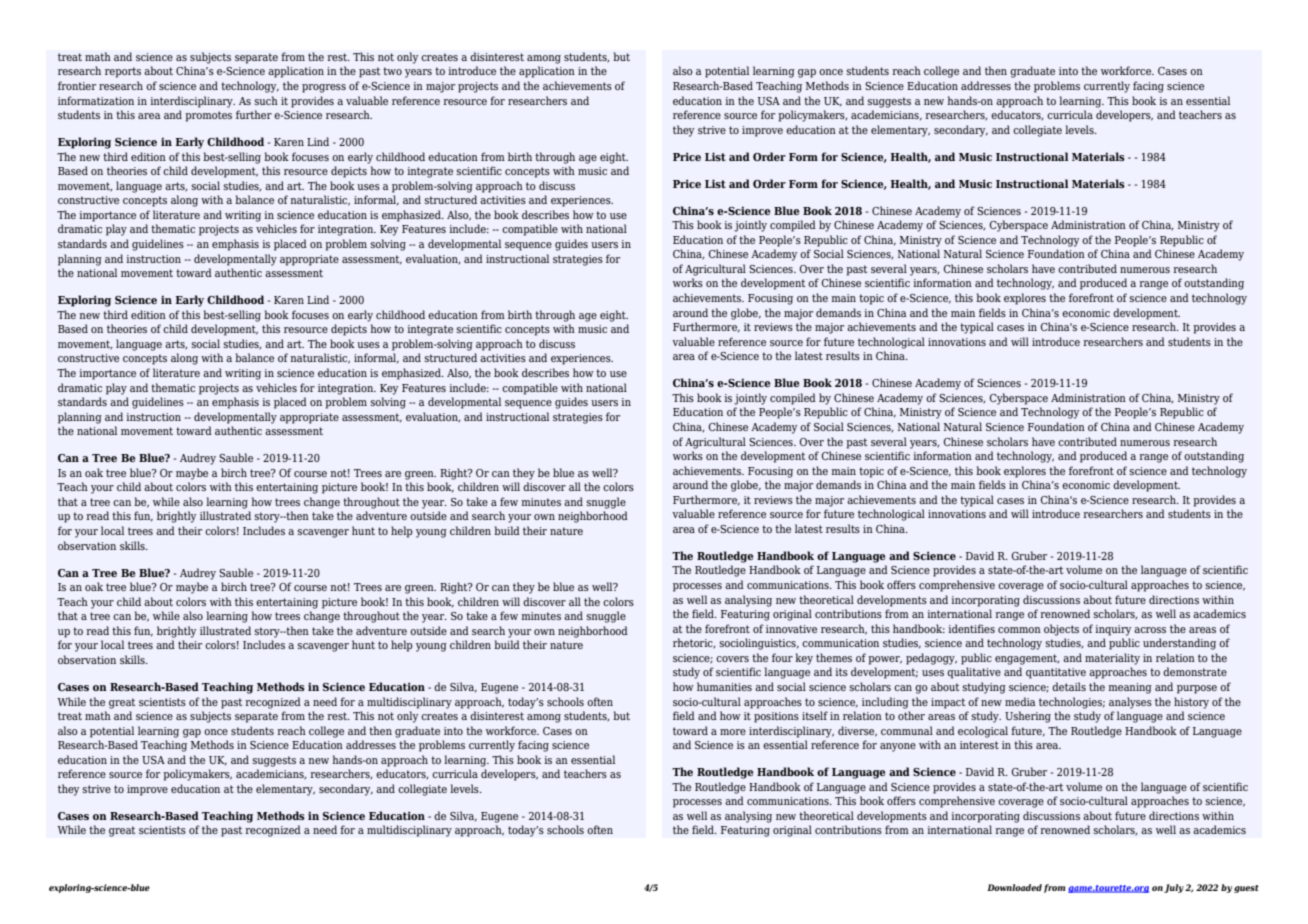 This screenshot has width=1308, height=924. I want to click on innovative, so click(791, 629).
